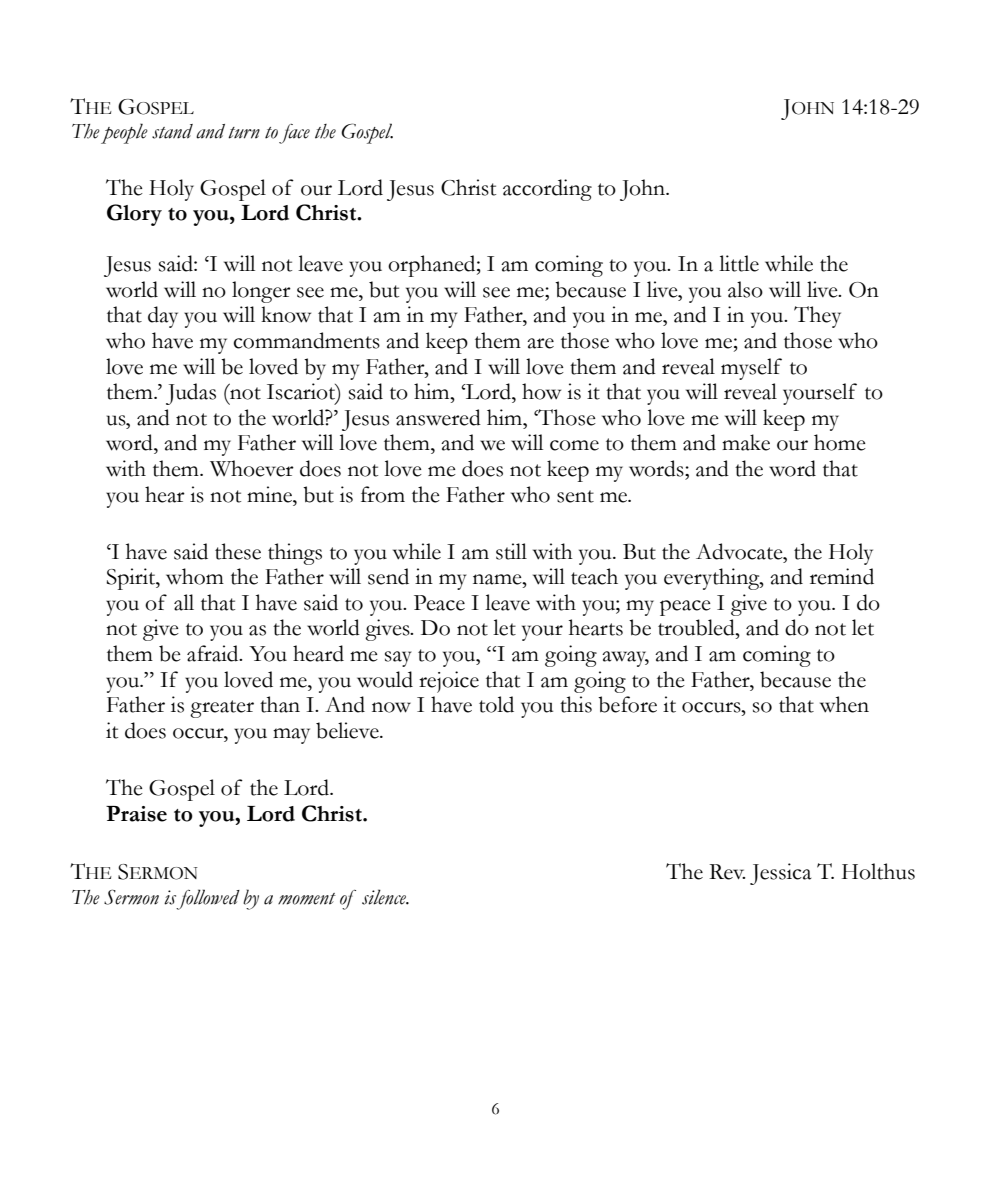  Describe the element at coordinates (547, 190) in the screenshot. I see `according` at that location.
